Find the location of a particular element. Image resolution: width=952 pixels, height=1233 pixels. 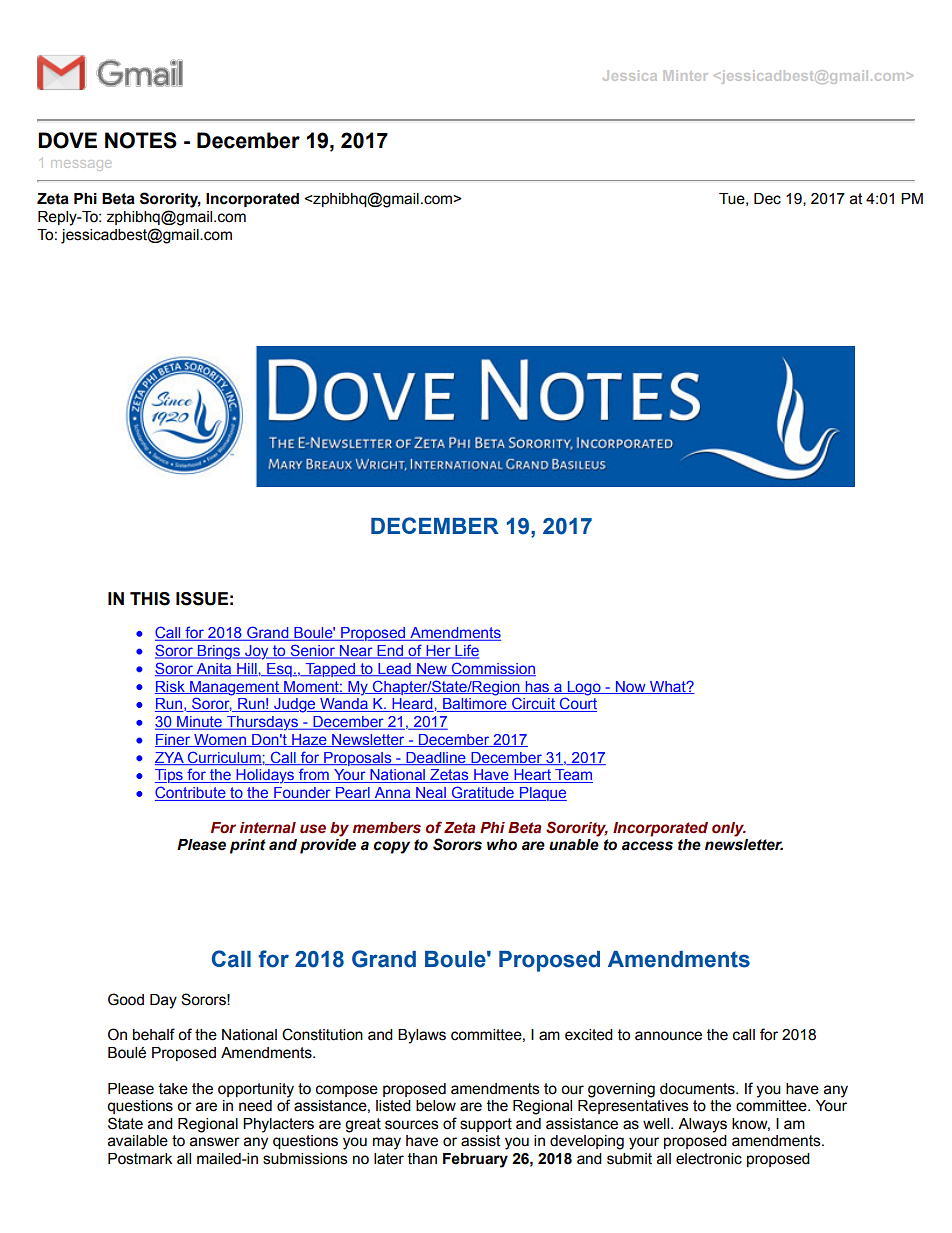

Her is located at coordinates (438, 652).
